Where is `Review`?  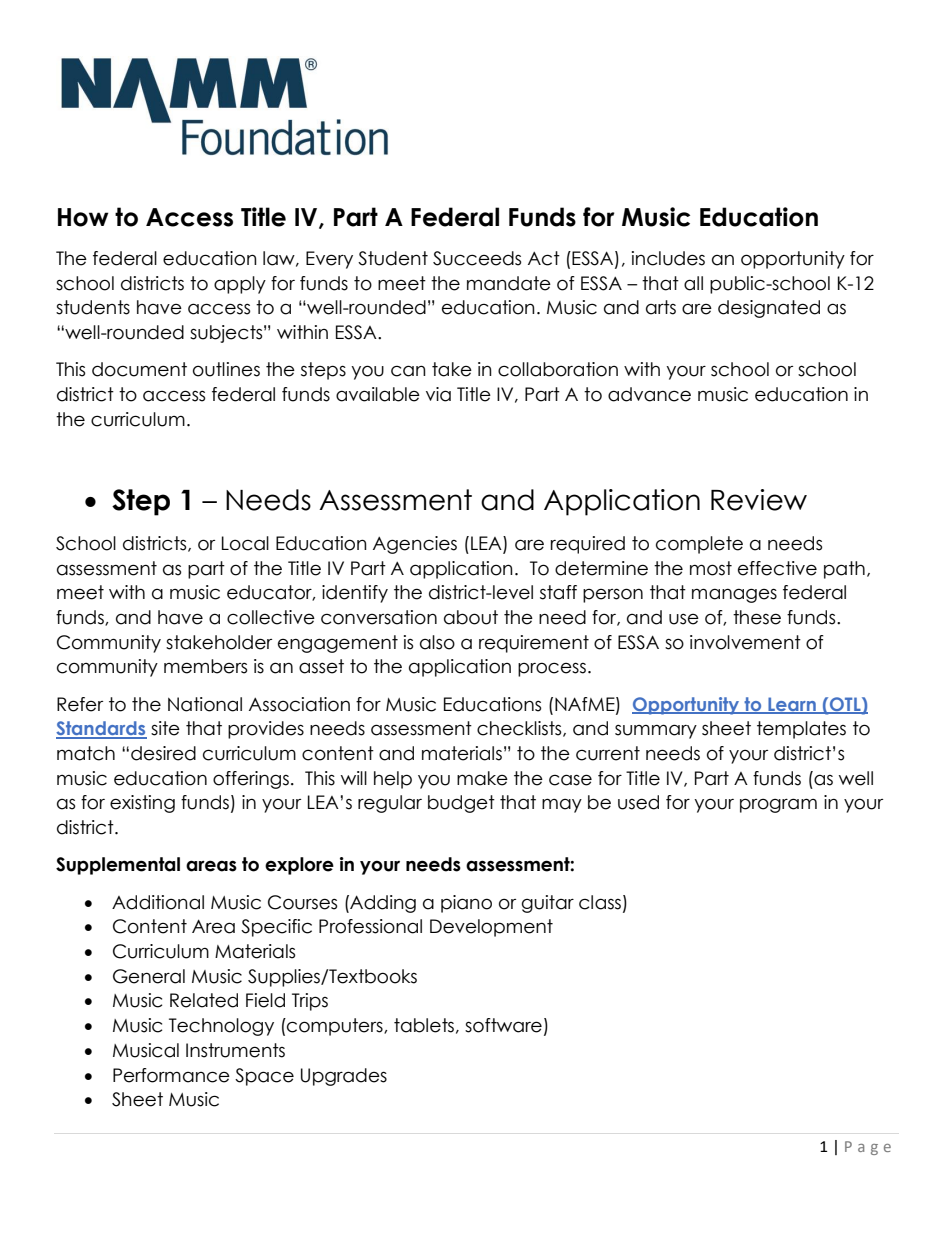 Review is located at coordinates (759, 500).
